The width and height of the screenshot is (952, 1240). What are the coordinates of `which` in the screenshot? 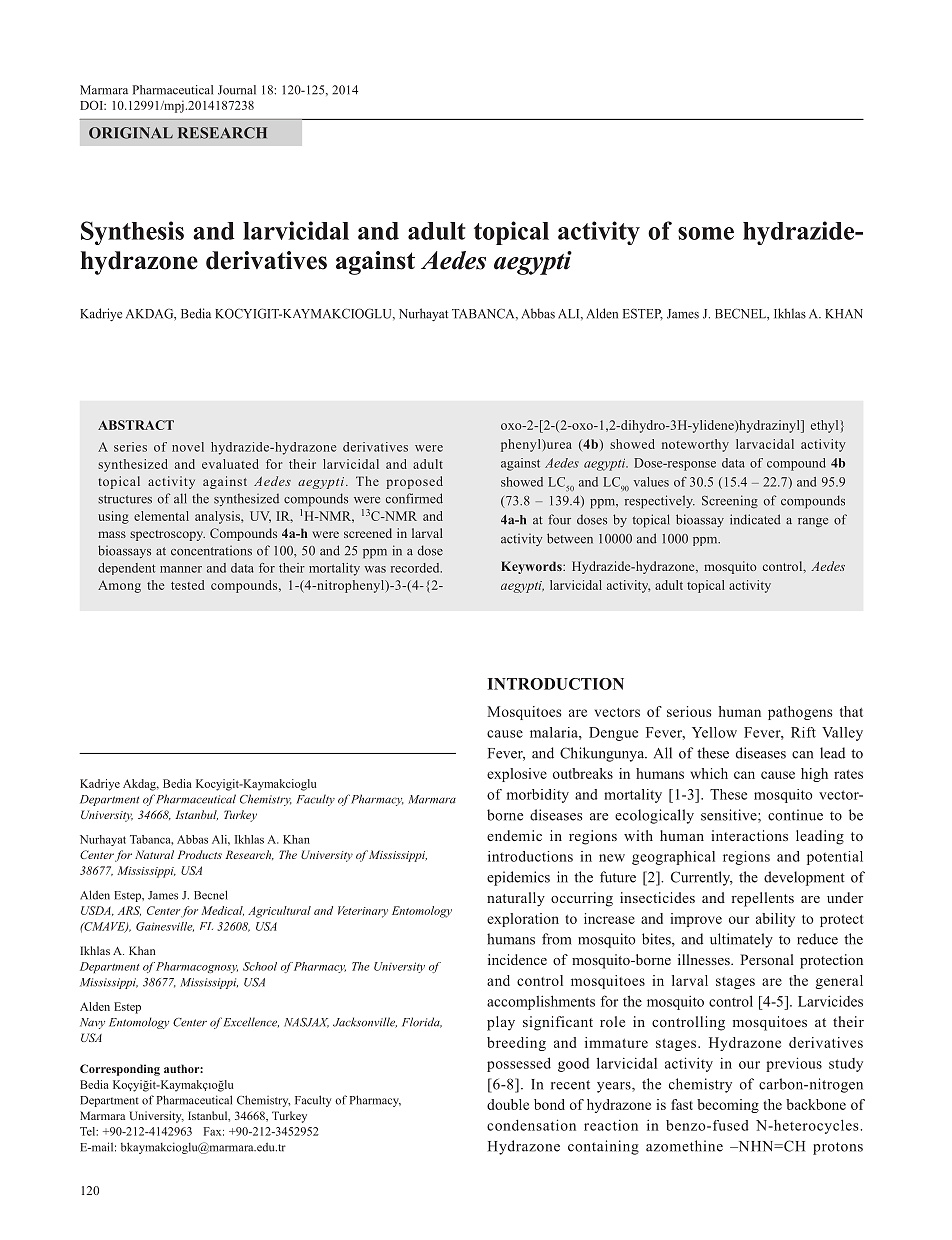 It's located at (709, 773).
